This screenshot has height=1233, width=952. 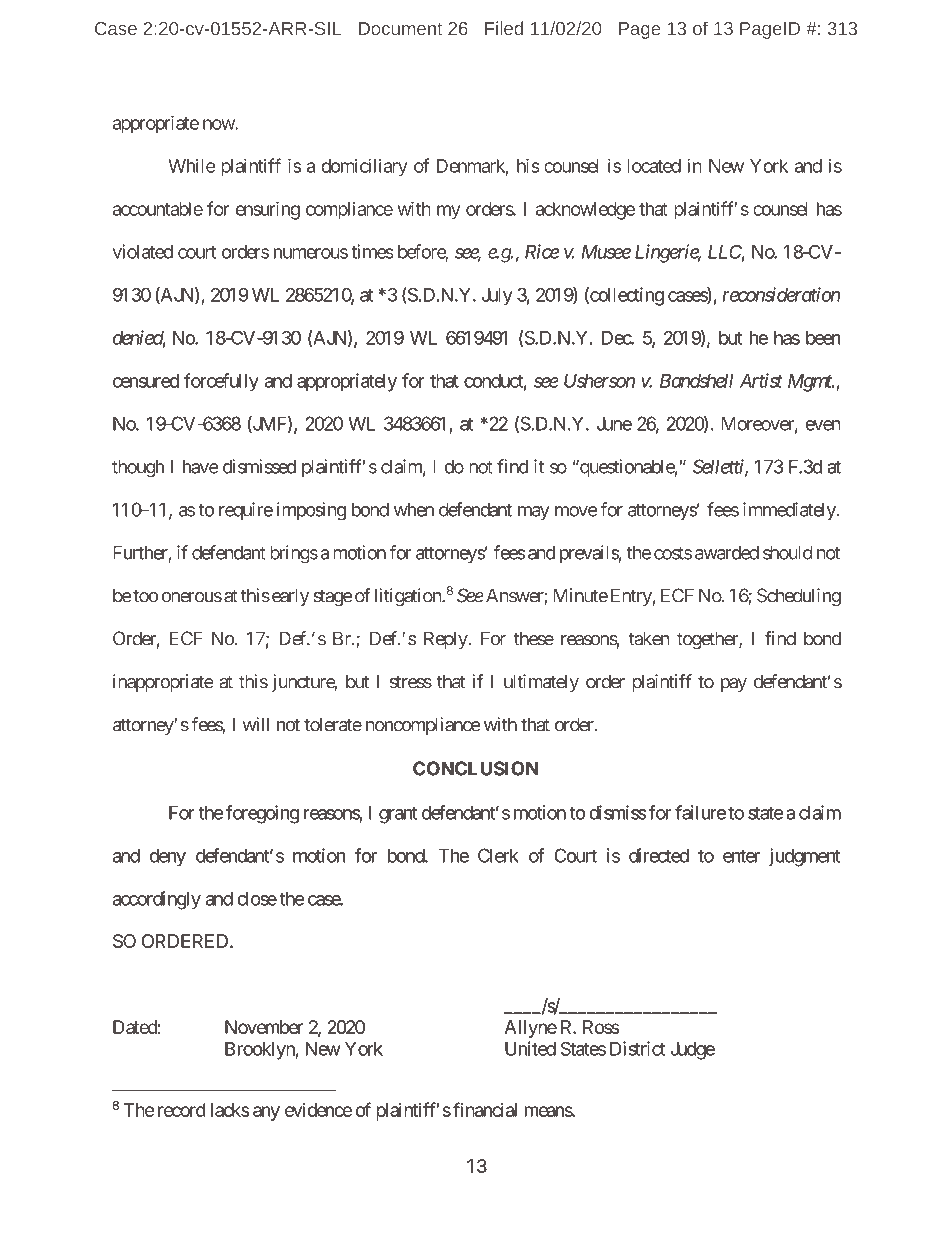 What do you see at coordinates (221, 382) in the screenshot?
I see `forcefully` at bounding box center [221, 382].
